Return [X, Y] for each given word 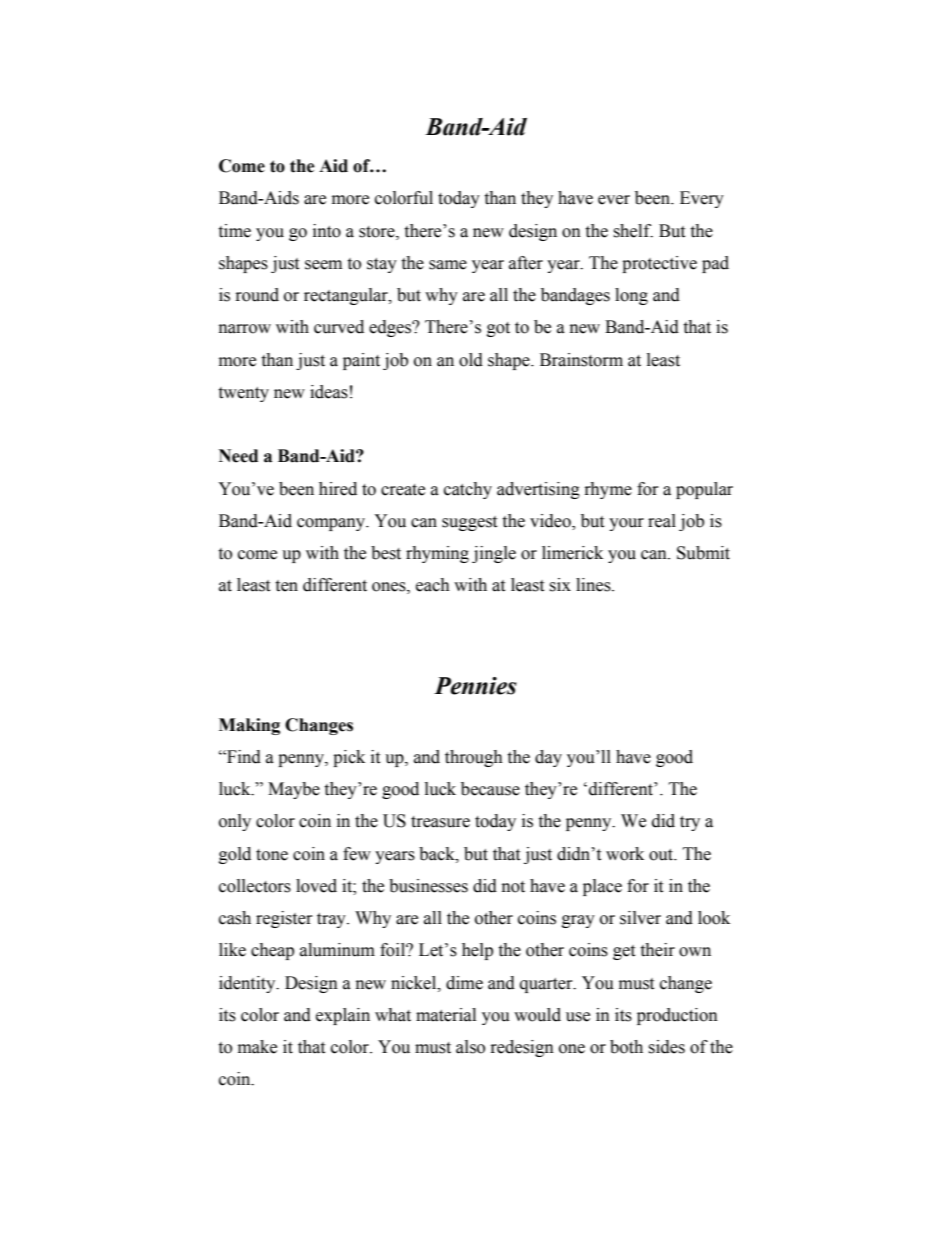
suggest [469, 523]
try [690, 823]
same [448, 265]
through [474, 758]
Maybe [294, 790]
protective [659, 264]
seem [323, 265]
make [257, 1047]
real [662, 521]
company [332, 524]
